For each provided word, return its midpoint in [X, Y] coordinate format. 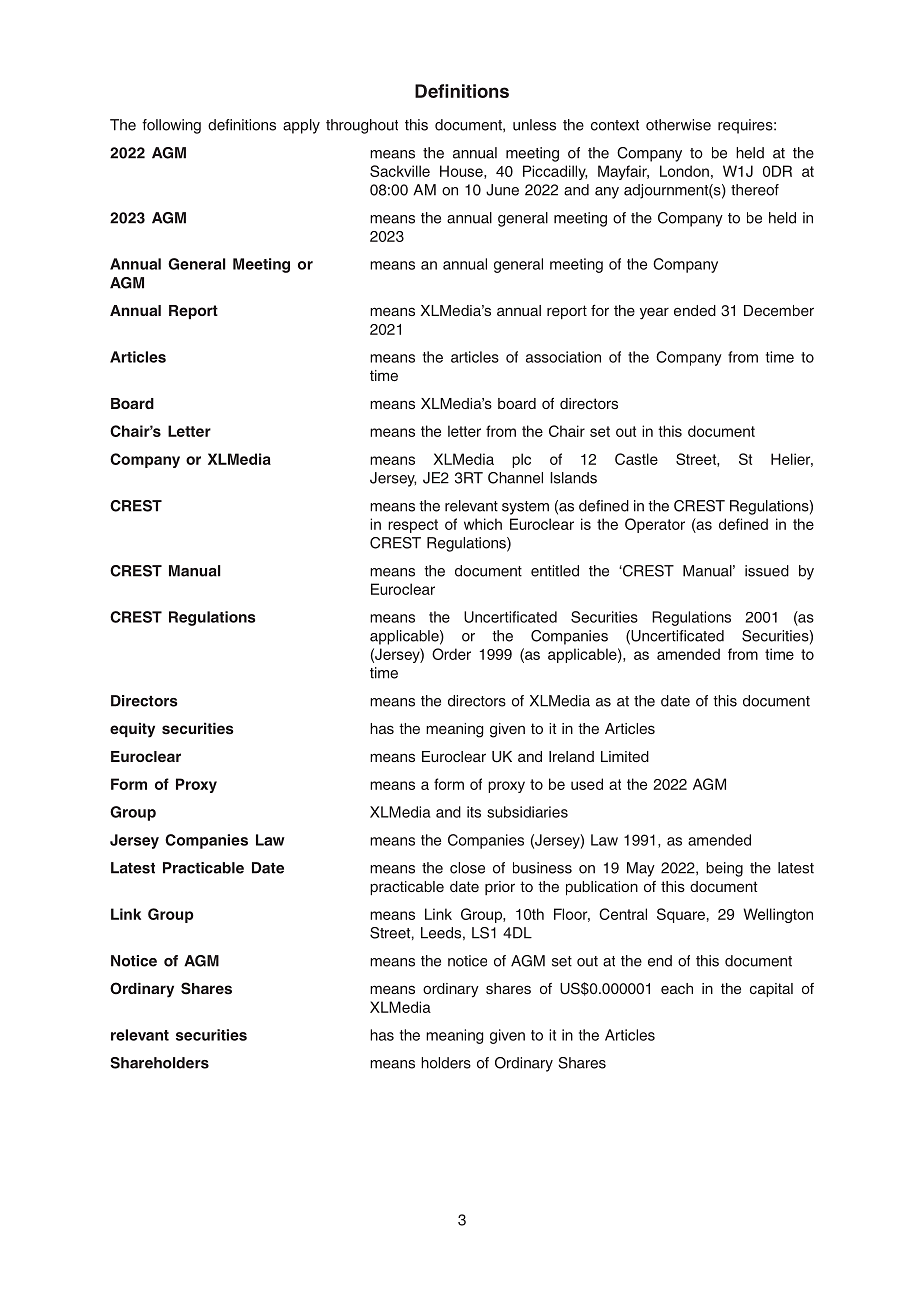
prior [500, 888]
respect [413, 526]
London [684, 171]
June [502, 190]
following [171, 126]
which [483, 524]
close [467, 868]
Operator [655, 525]
